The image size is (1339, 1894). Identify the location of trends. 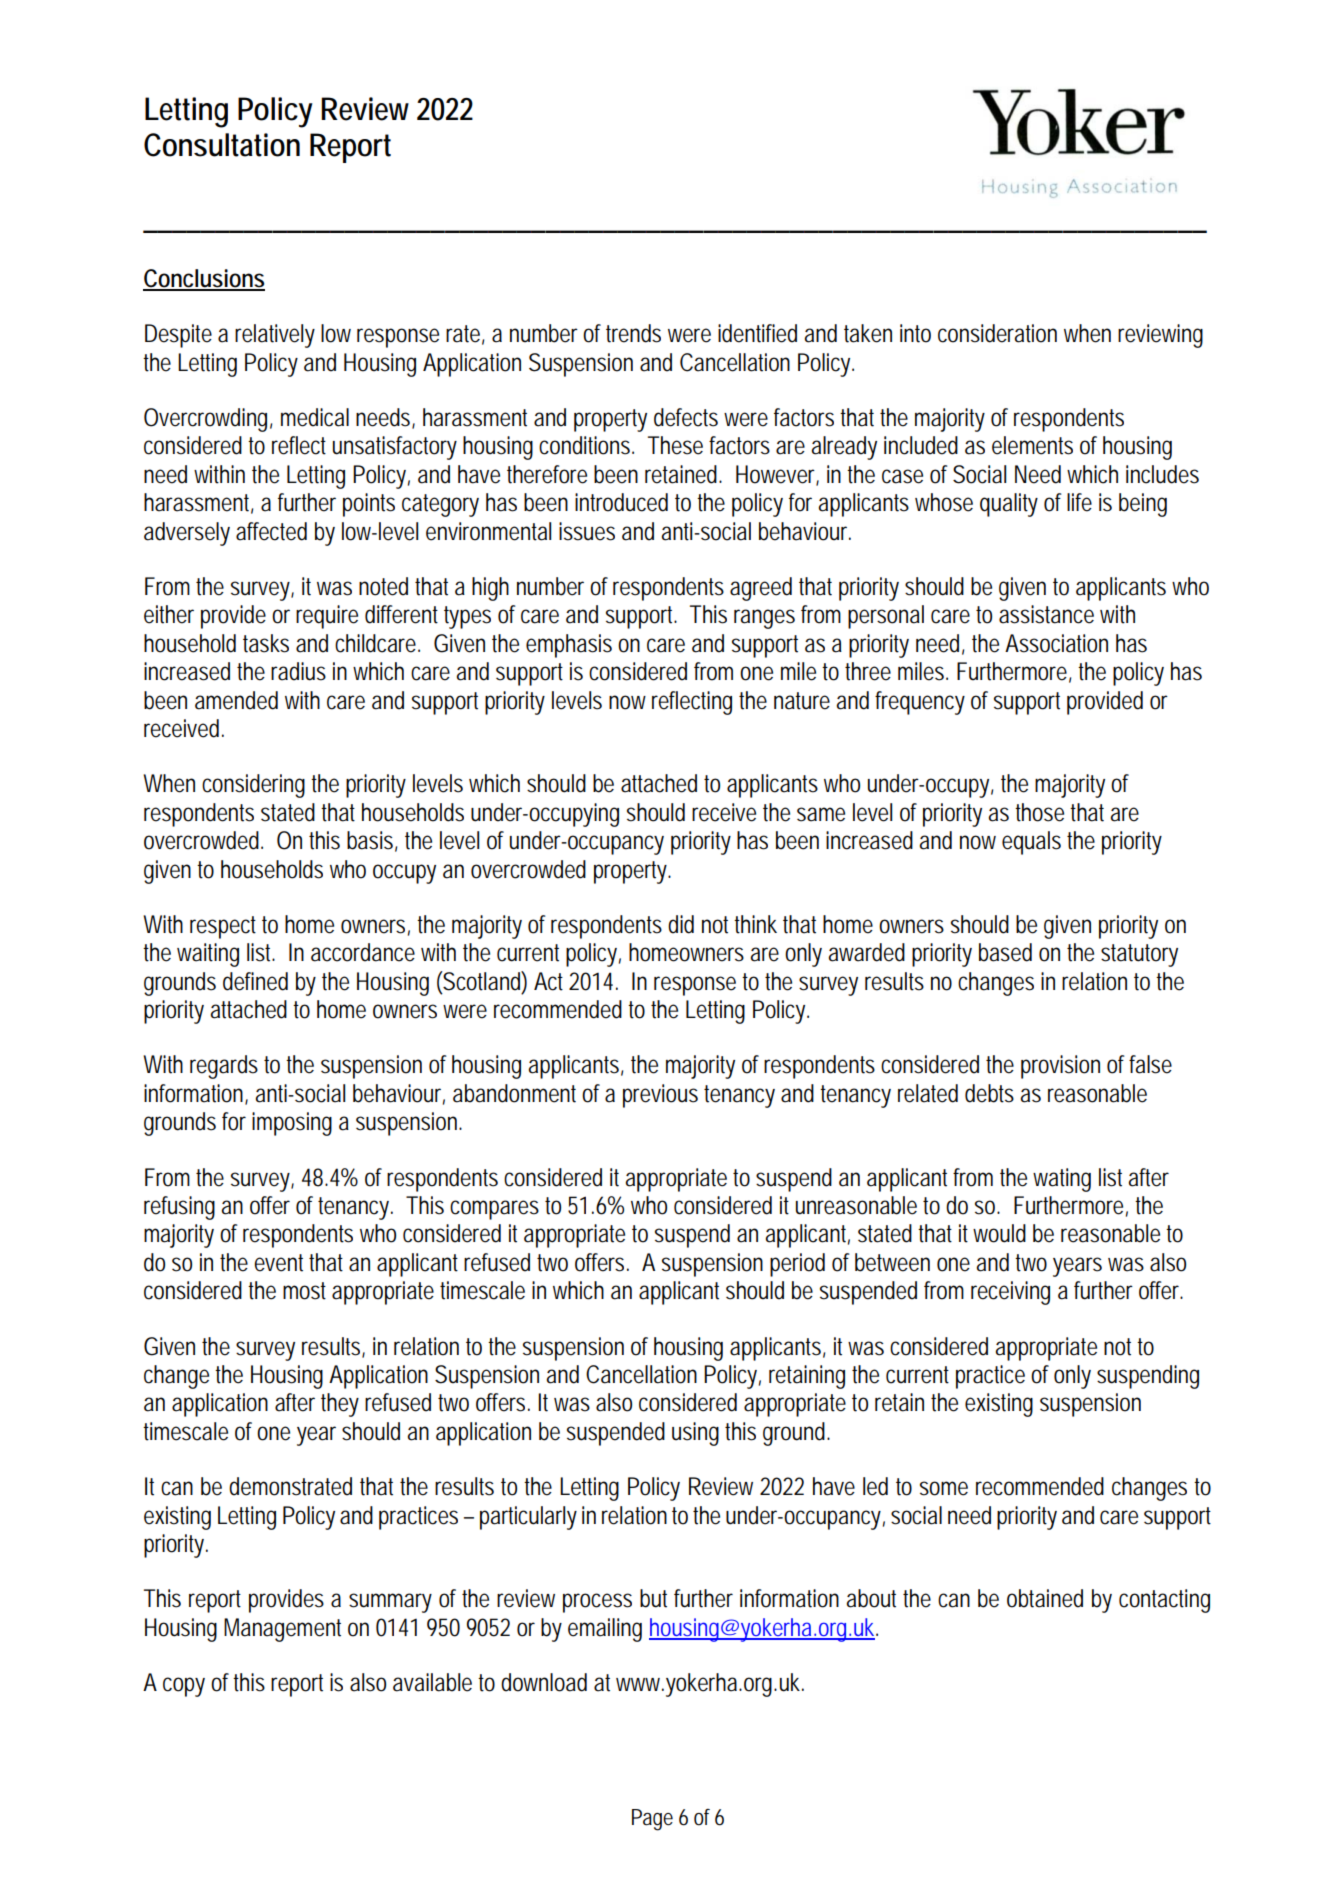
(633, 333).
